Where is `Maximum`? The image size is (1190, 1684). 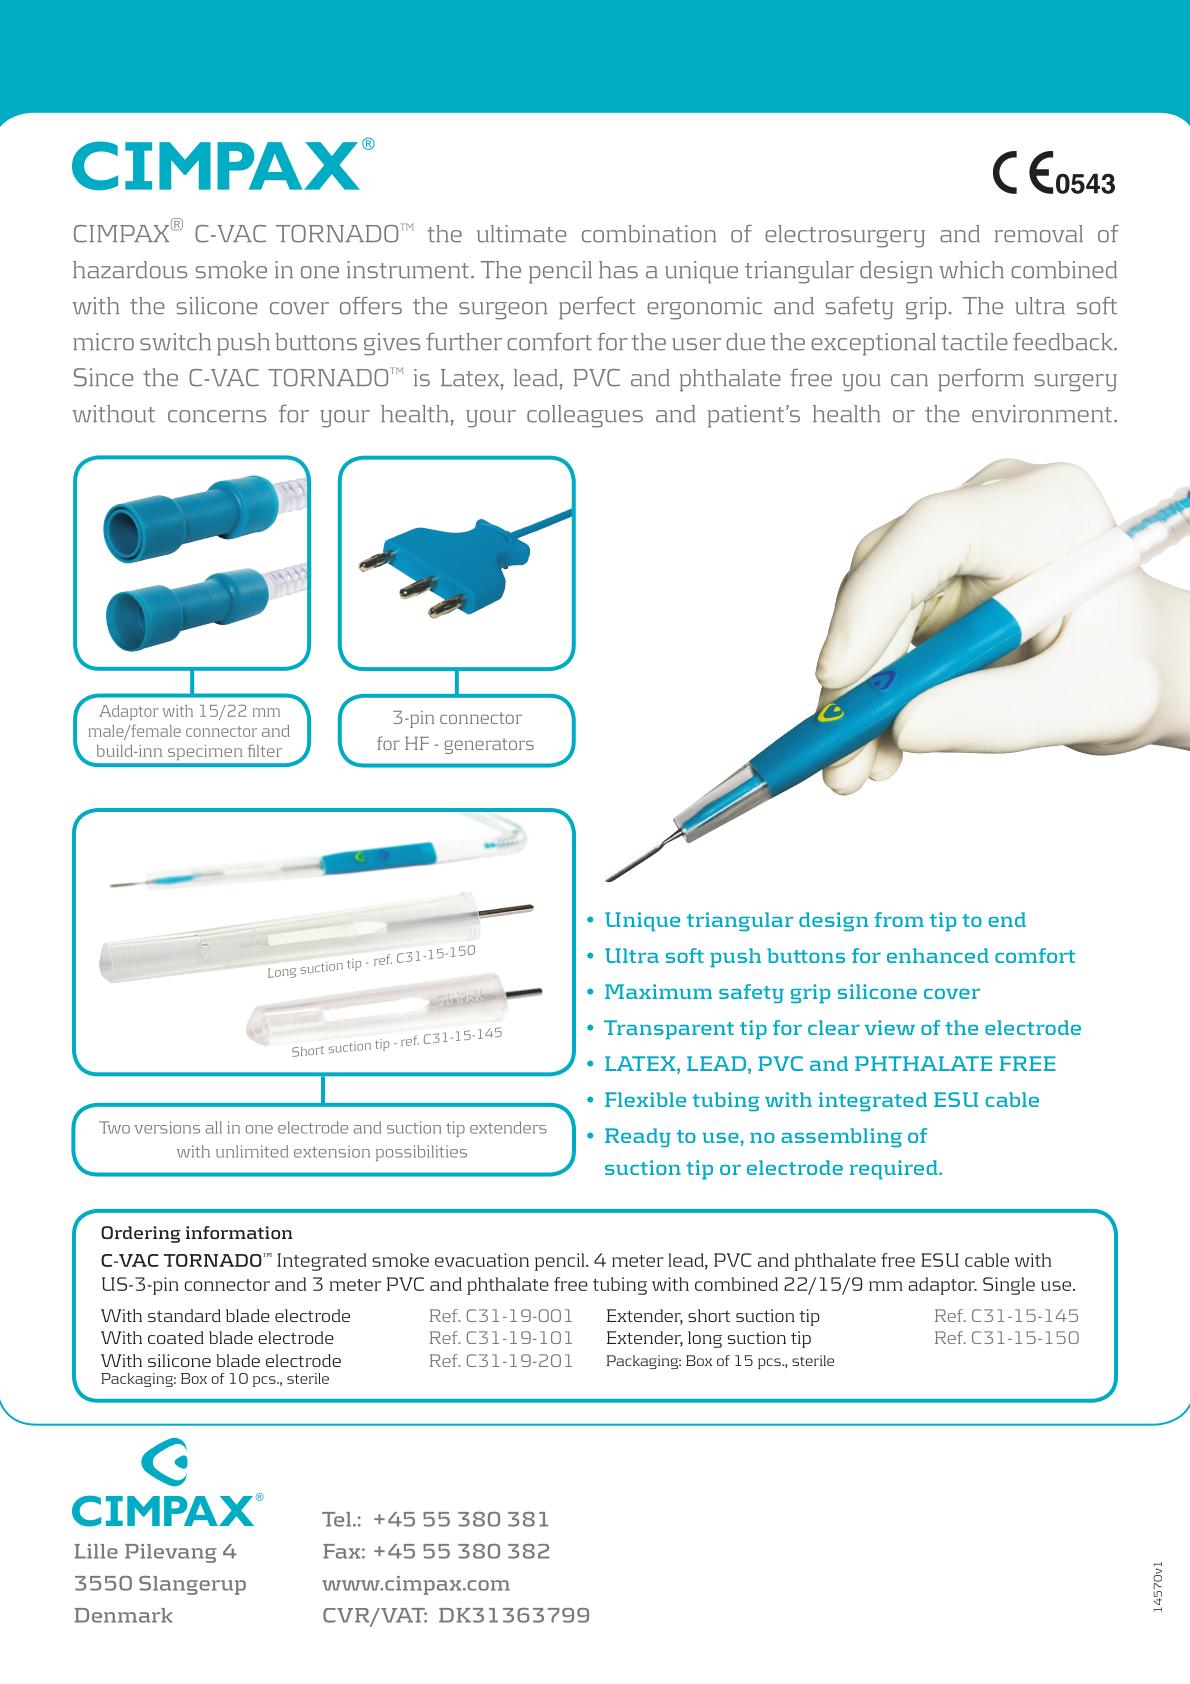 Maximum is located at coordinates (658, 991).
